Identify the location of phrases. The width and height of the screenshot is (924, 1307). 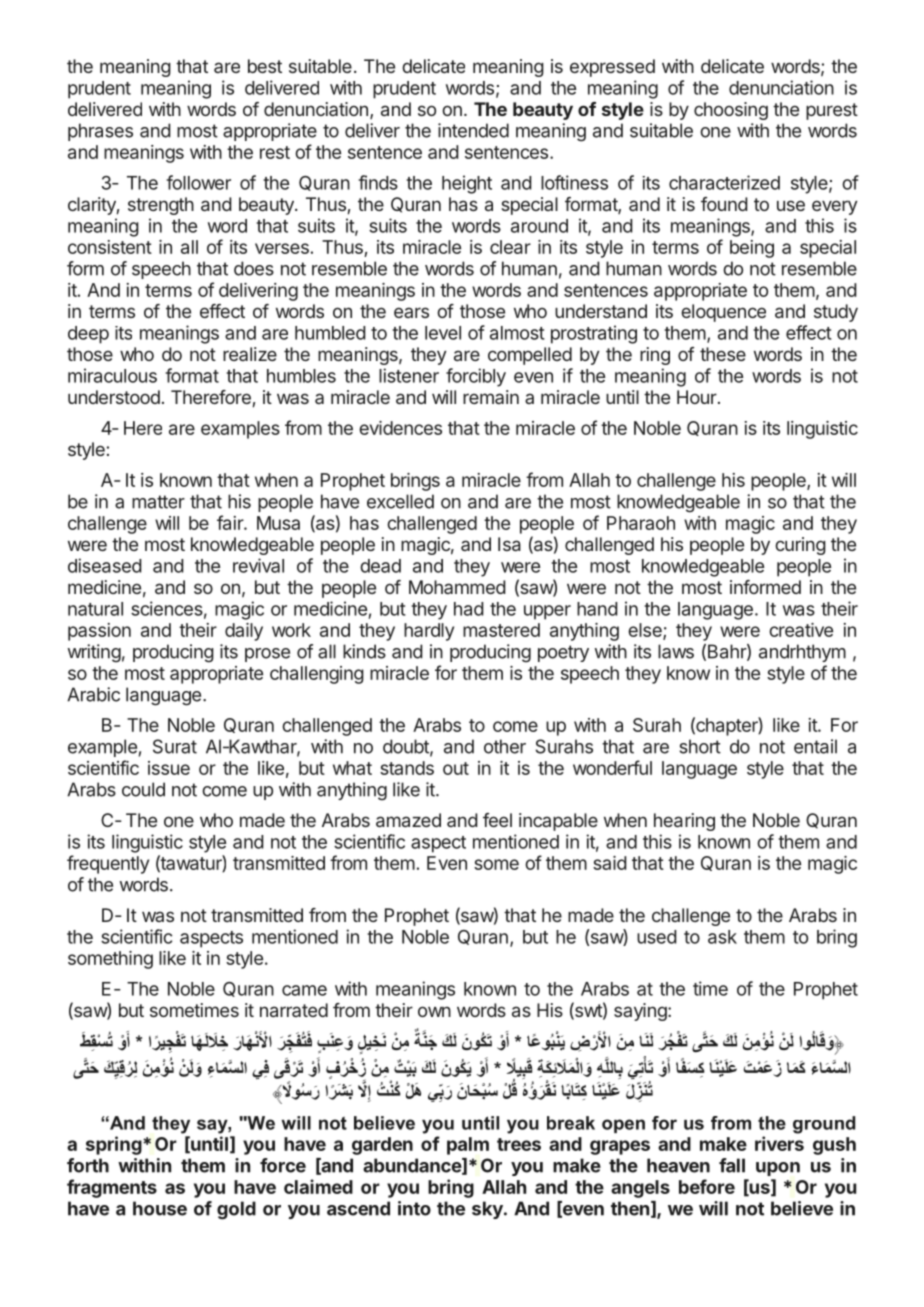
(100, 132).
